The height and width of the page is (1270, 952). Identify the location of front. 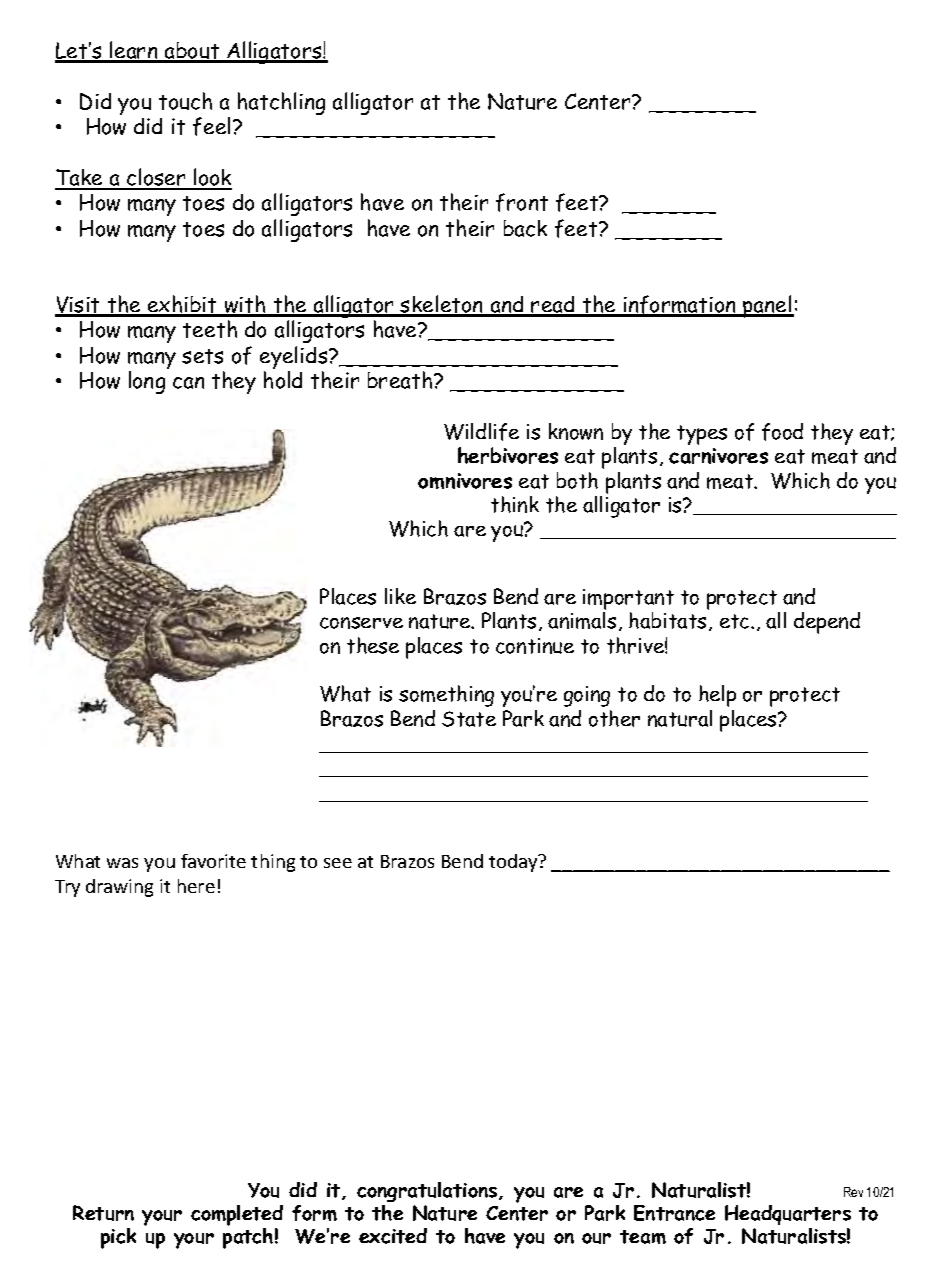
(522, 202).
